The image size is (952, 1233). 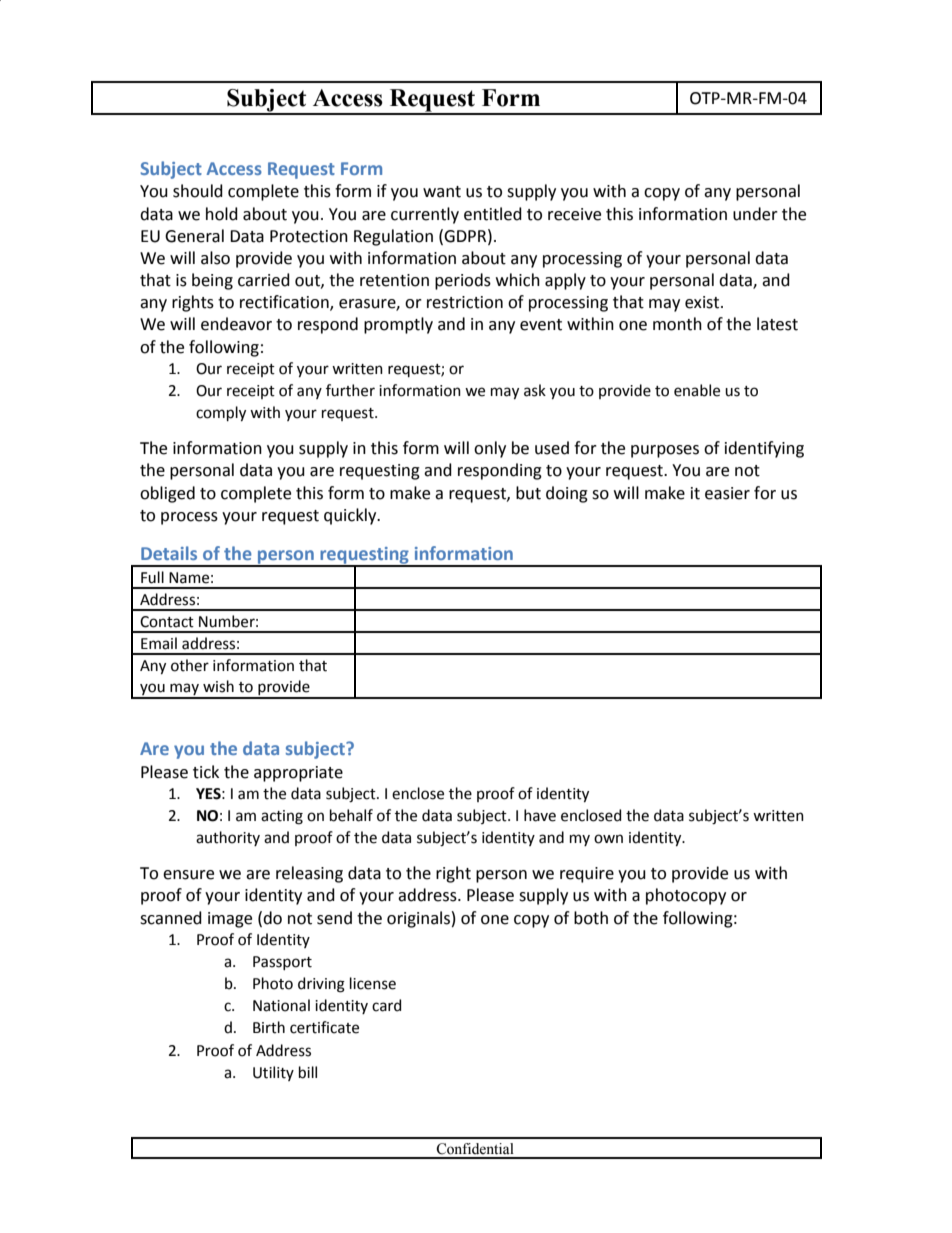 I want to click on ask, so click(x=535, y=390).
